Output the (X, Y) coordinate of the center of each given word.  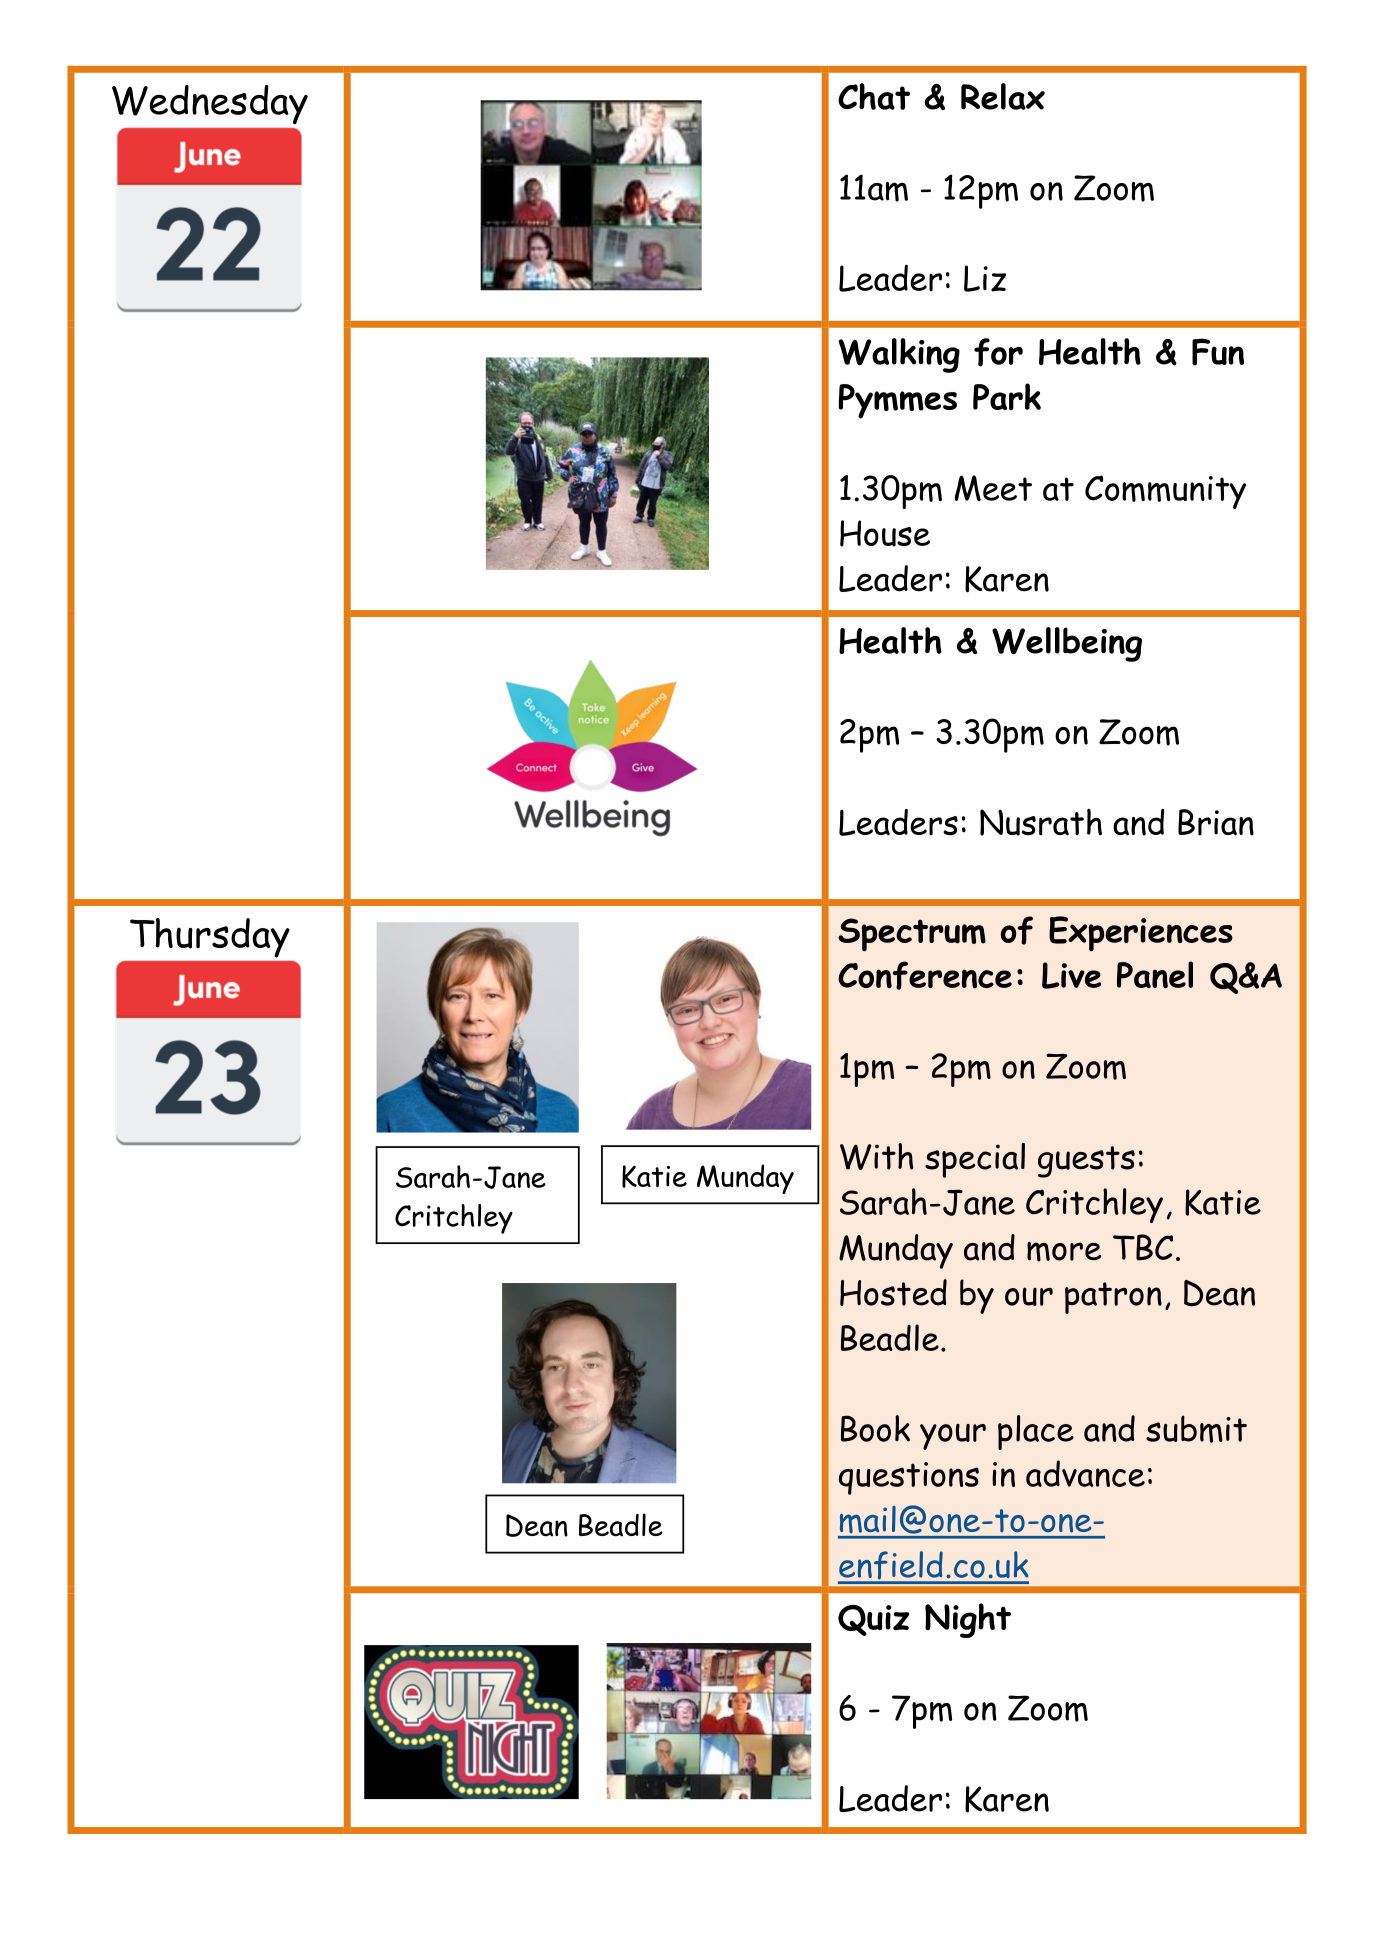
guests (1086, 1162)
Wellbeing (1067, 644)
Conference (925, 975)
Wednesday (210, 104)
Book (875, 1428)
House (885, 533)
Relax (1003, 96)
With (877, 1156)
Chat (874, 96)
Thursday (210, 938)
